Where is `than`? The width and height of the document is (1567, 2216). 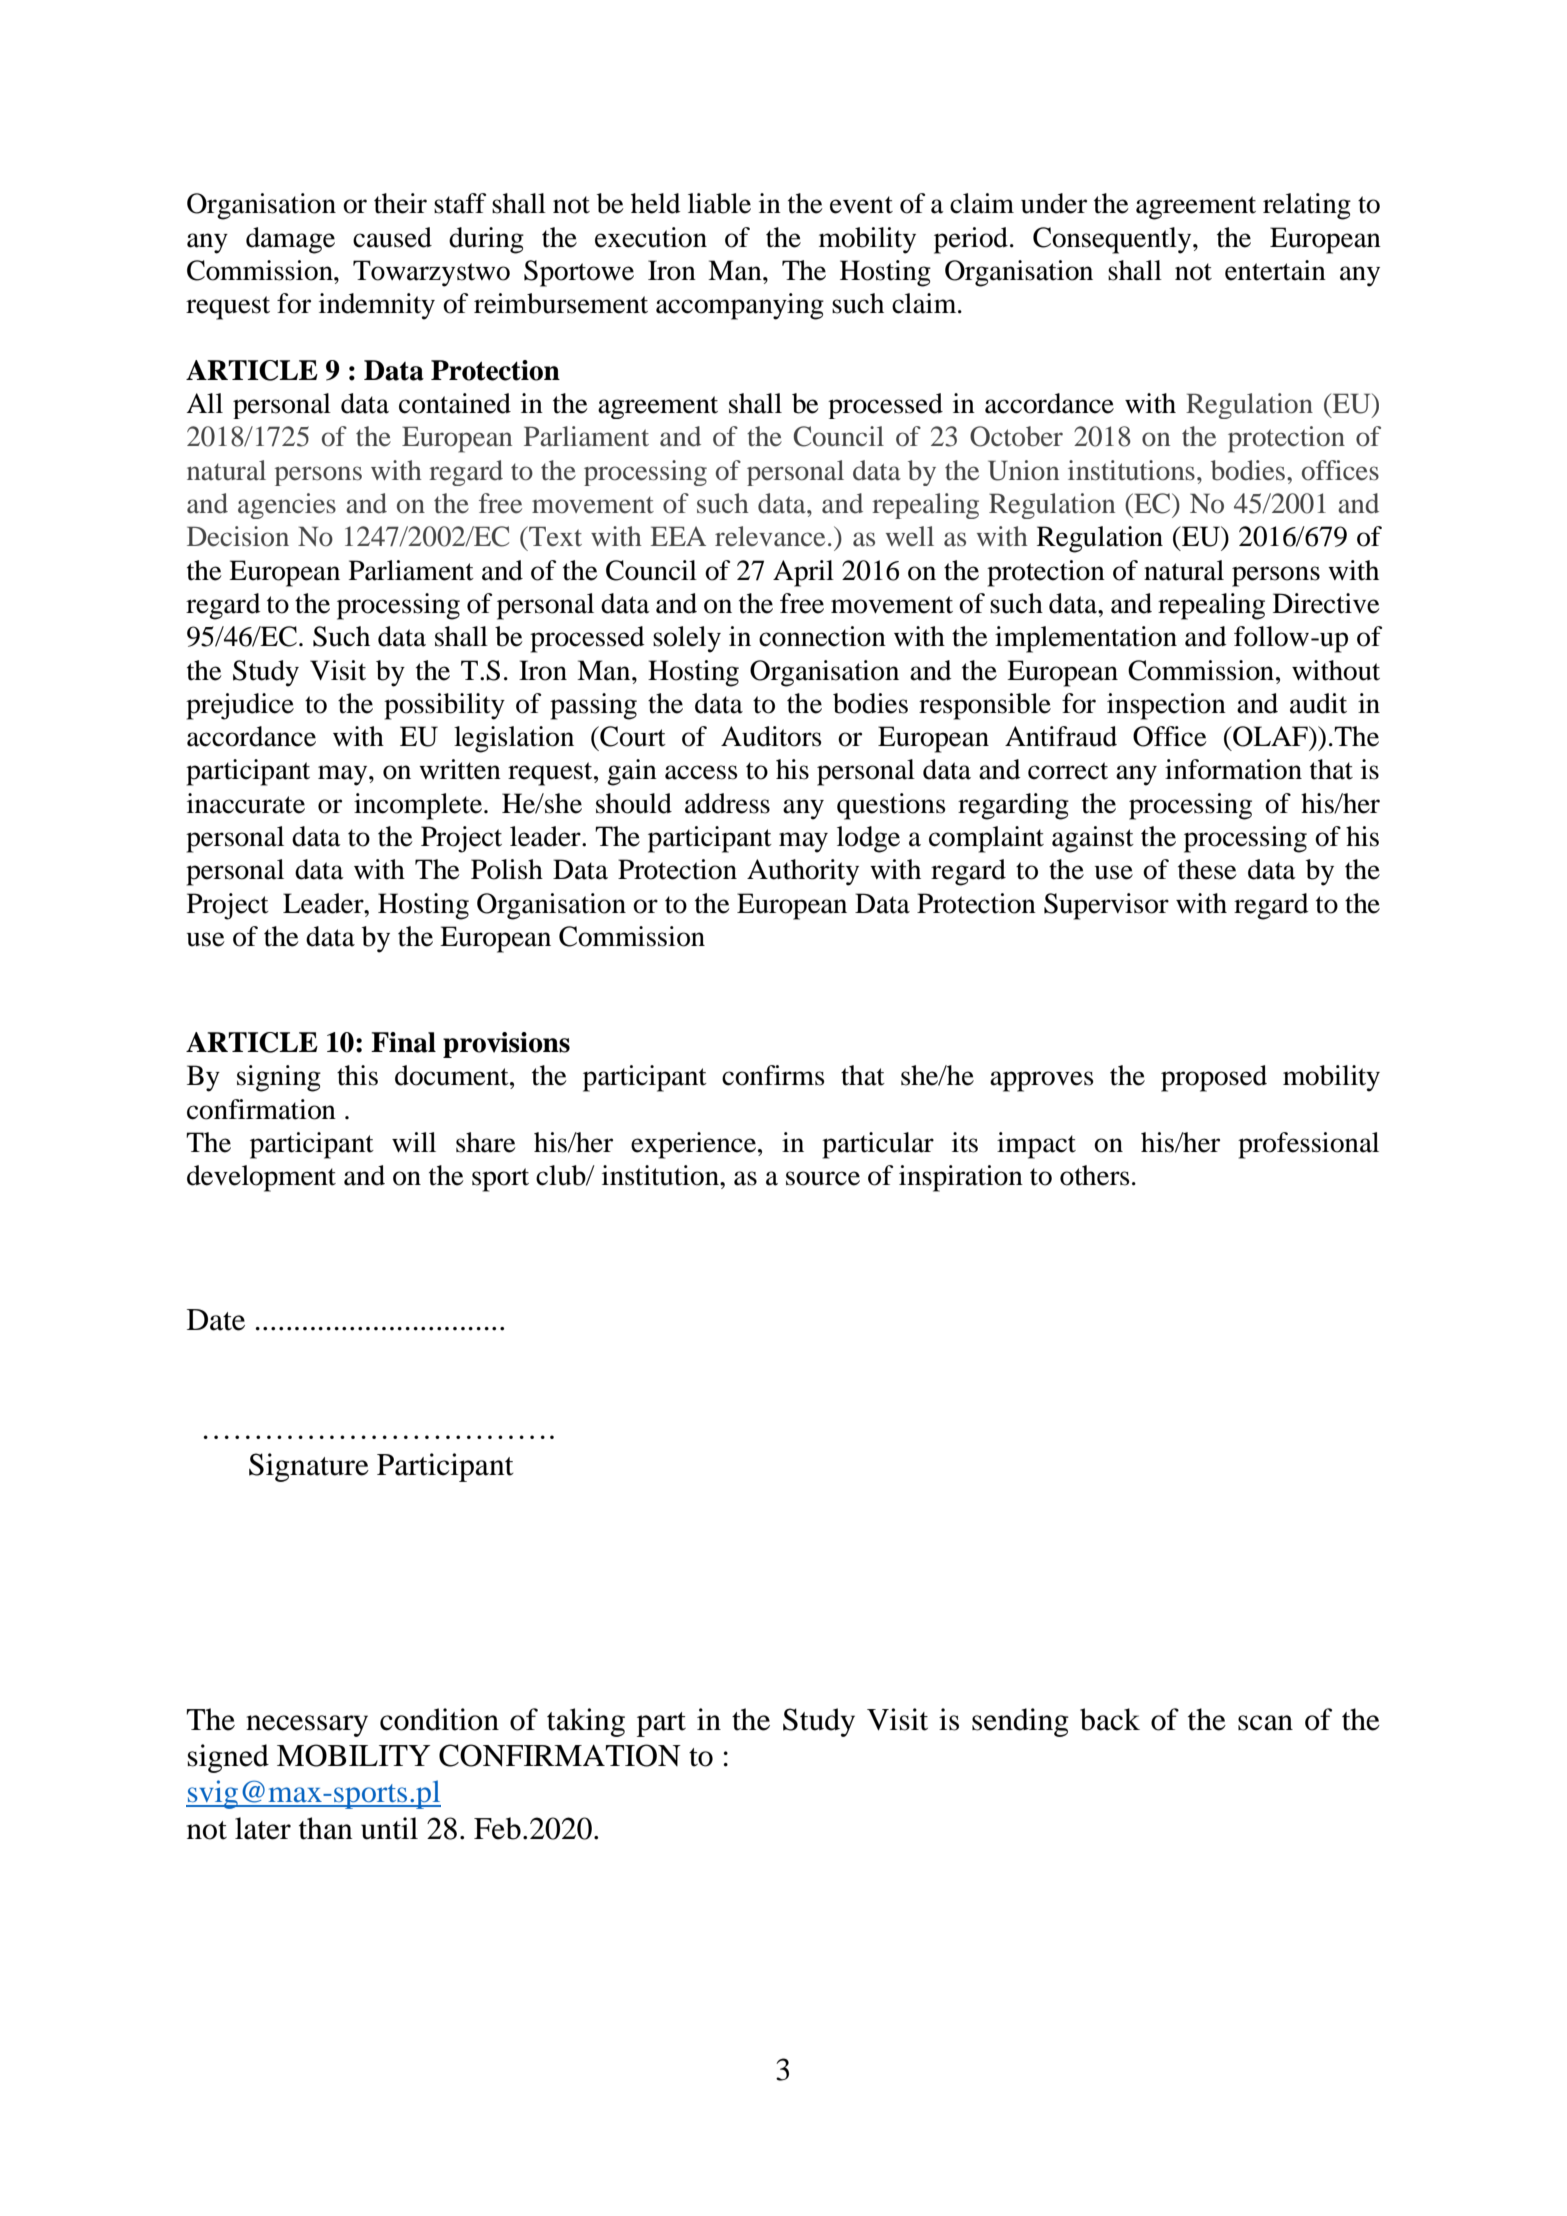 than is located at coordinates (326, 1828).
